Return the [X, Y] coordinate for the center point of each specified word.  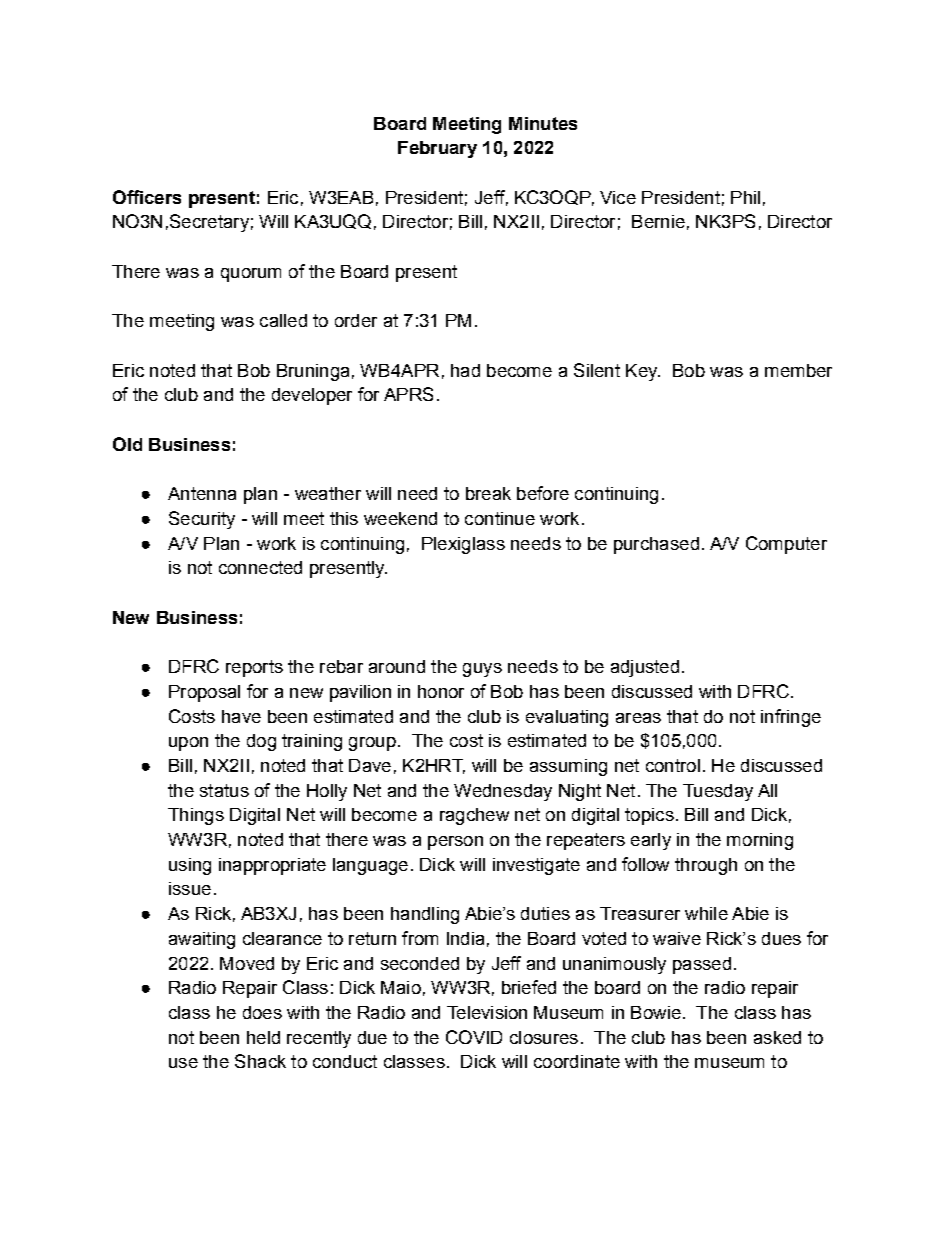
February [437, 149]
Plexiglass [463, 545]
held [263, 1037]
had [465, 370]
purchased [656, 545]
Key [643, 372]
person [455, 843]
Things [196, 816]
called [283, 320]
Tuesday [718, 792]
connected [260, 567]
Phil [745, 197]
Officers [147, 197]
